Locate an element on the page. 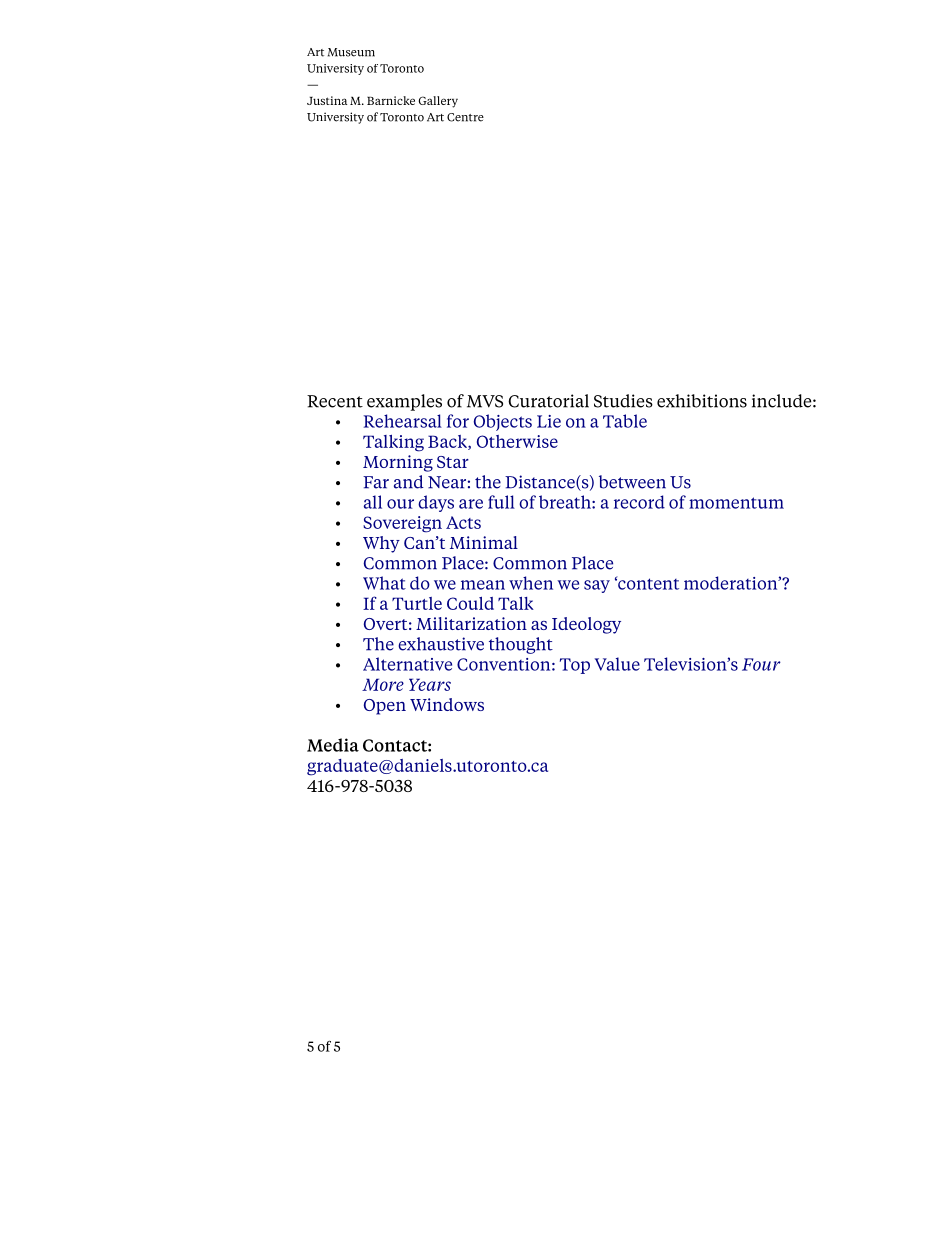  Rehearsal is located at coordinates (403, 421).
